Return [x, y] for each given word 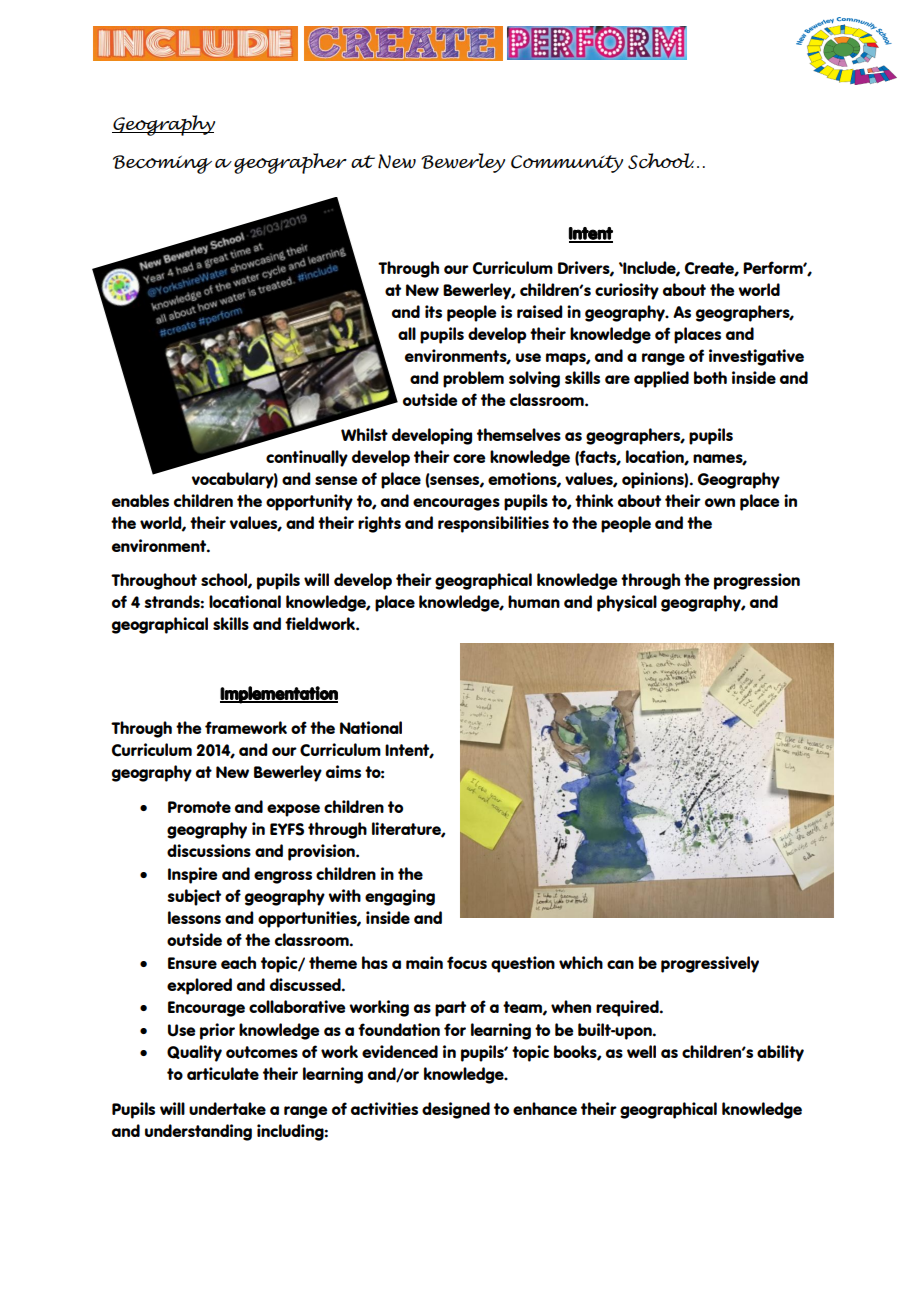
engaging [400, 897]
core [469, 458]
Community [567, 164]
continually [307, 458]
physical [627, 603]
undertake [227, 1108]
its [433, 311]
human [534, 601]
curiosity [627, 291]
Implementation [279, 695]
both [710, 377]
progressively [710, 964]
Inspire [193, 875]
